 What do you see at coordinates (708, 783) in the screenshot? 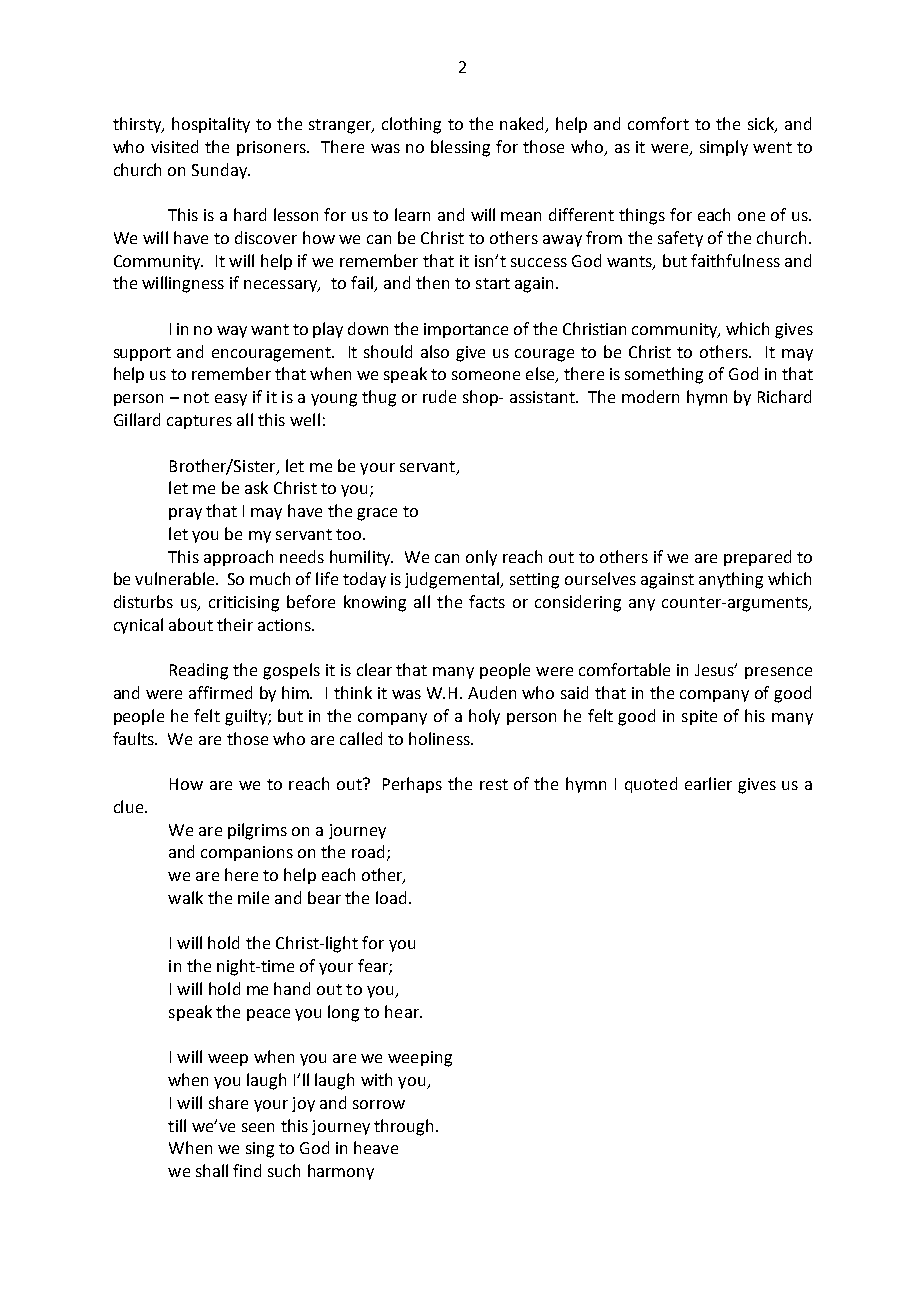
I see `earlier` at bounding box center [708, 783].
